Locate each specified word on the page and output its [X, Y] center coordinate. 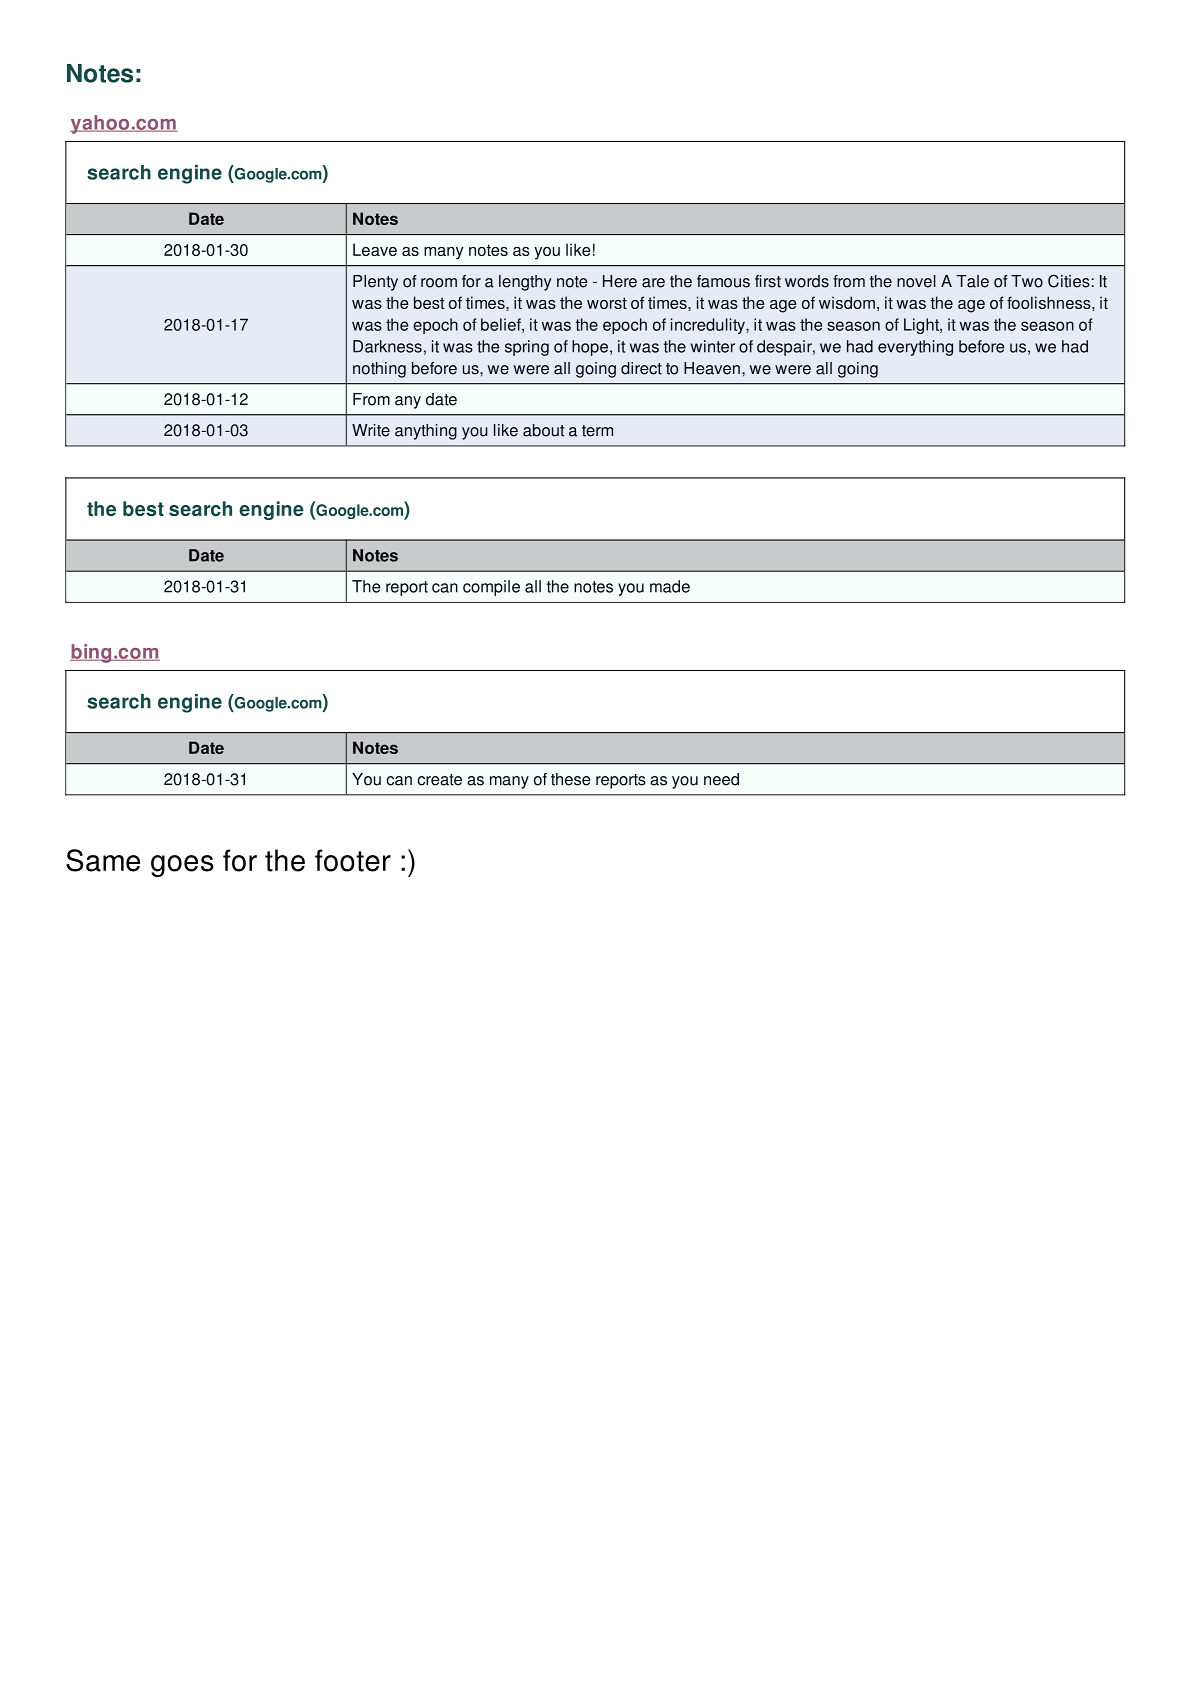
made [670, 586]
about [543, 430]
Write [371, 430]
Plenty [375, 283]
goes [182, 866]
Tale [973, 281]
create [439, 780]
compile [491, 588]
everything [915, 348]
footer [353, 860]
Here [620, 281]
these [571, 779]
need [721, 779]
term [597, 431]
